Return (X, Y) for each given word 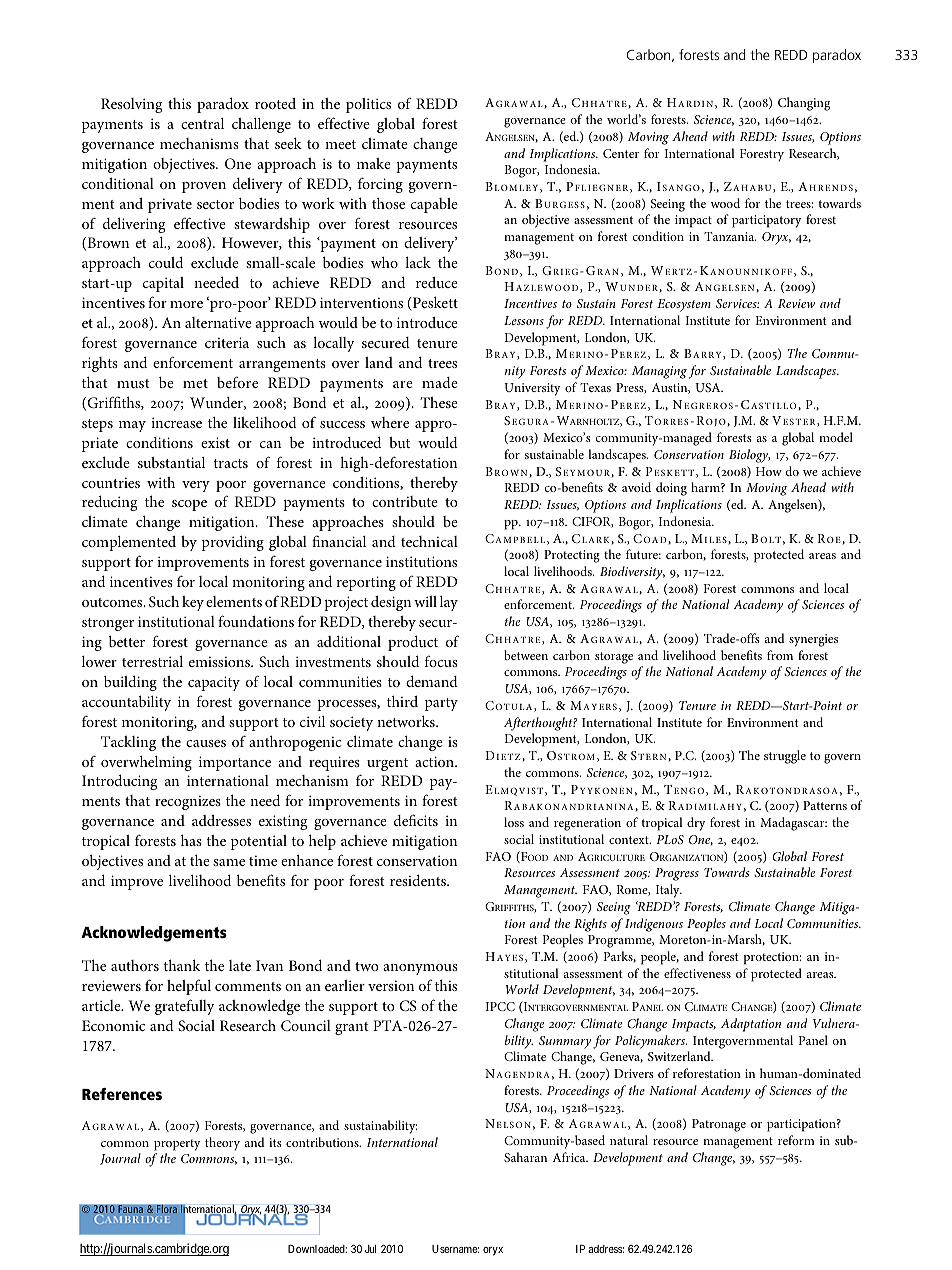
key (193, 603)
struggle (785, 757)
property (177, 1145)
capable (434, 205)
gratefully (184, 1007)
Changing (804, 104)
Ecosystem (684, 305)
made (440, 382)
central (202, 123)
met (195, 383)
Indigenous (654, 925)
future (643, 554)
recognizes (188, 803)
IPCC (500, 1006)
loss (514, 822)
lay (449, 603)
